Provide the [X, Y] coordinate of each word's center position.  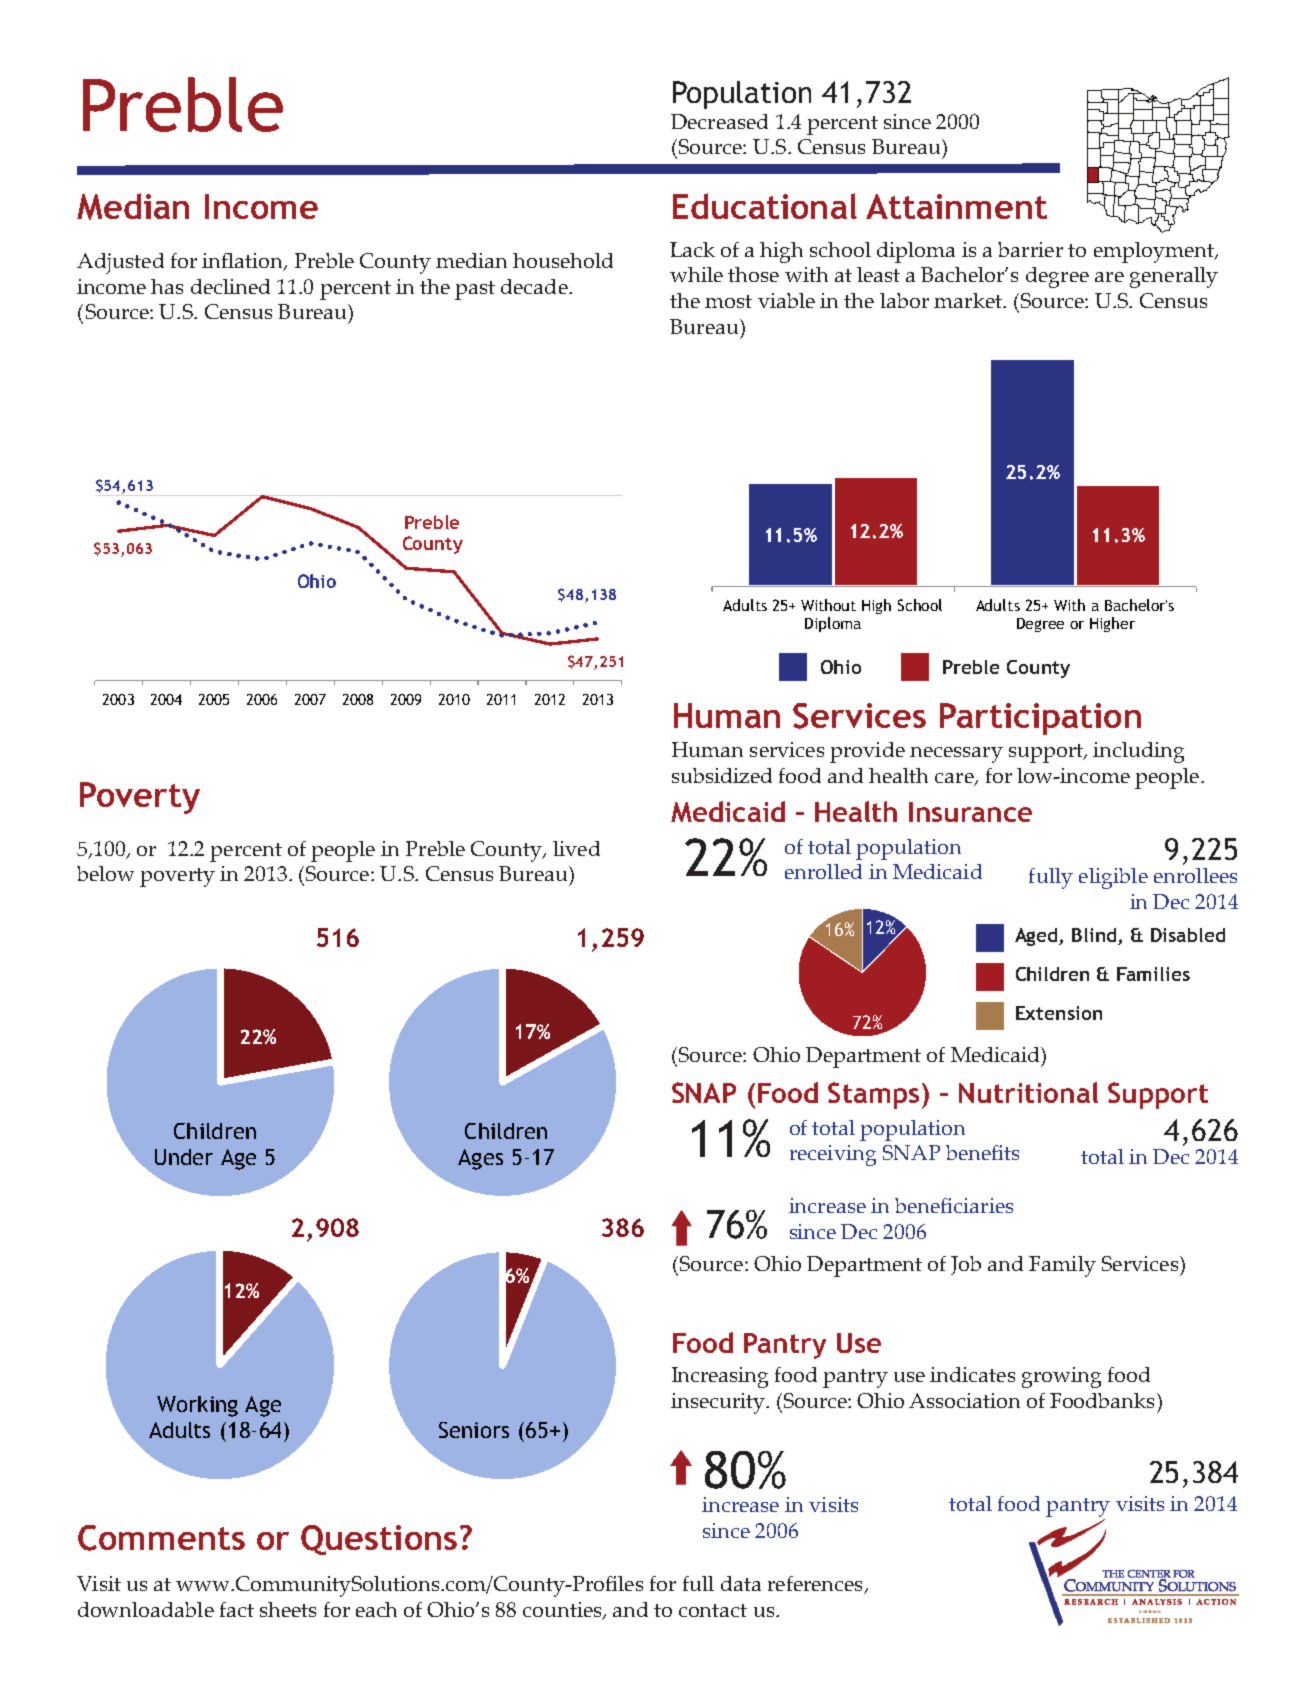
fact [237, 1609]
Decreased [719, 121]
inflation [243, 262]
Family [1062, 1266]
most [728, 301]
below [105, 873]
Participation [1040, 719]
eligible [1113, 878]
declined [230, 286]
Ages [480, 1159]
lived [576, 848]
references [816, 1585]
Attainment [956, 206]
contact [713, 1610]
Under [184, 1157]
